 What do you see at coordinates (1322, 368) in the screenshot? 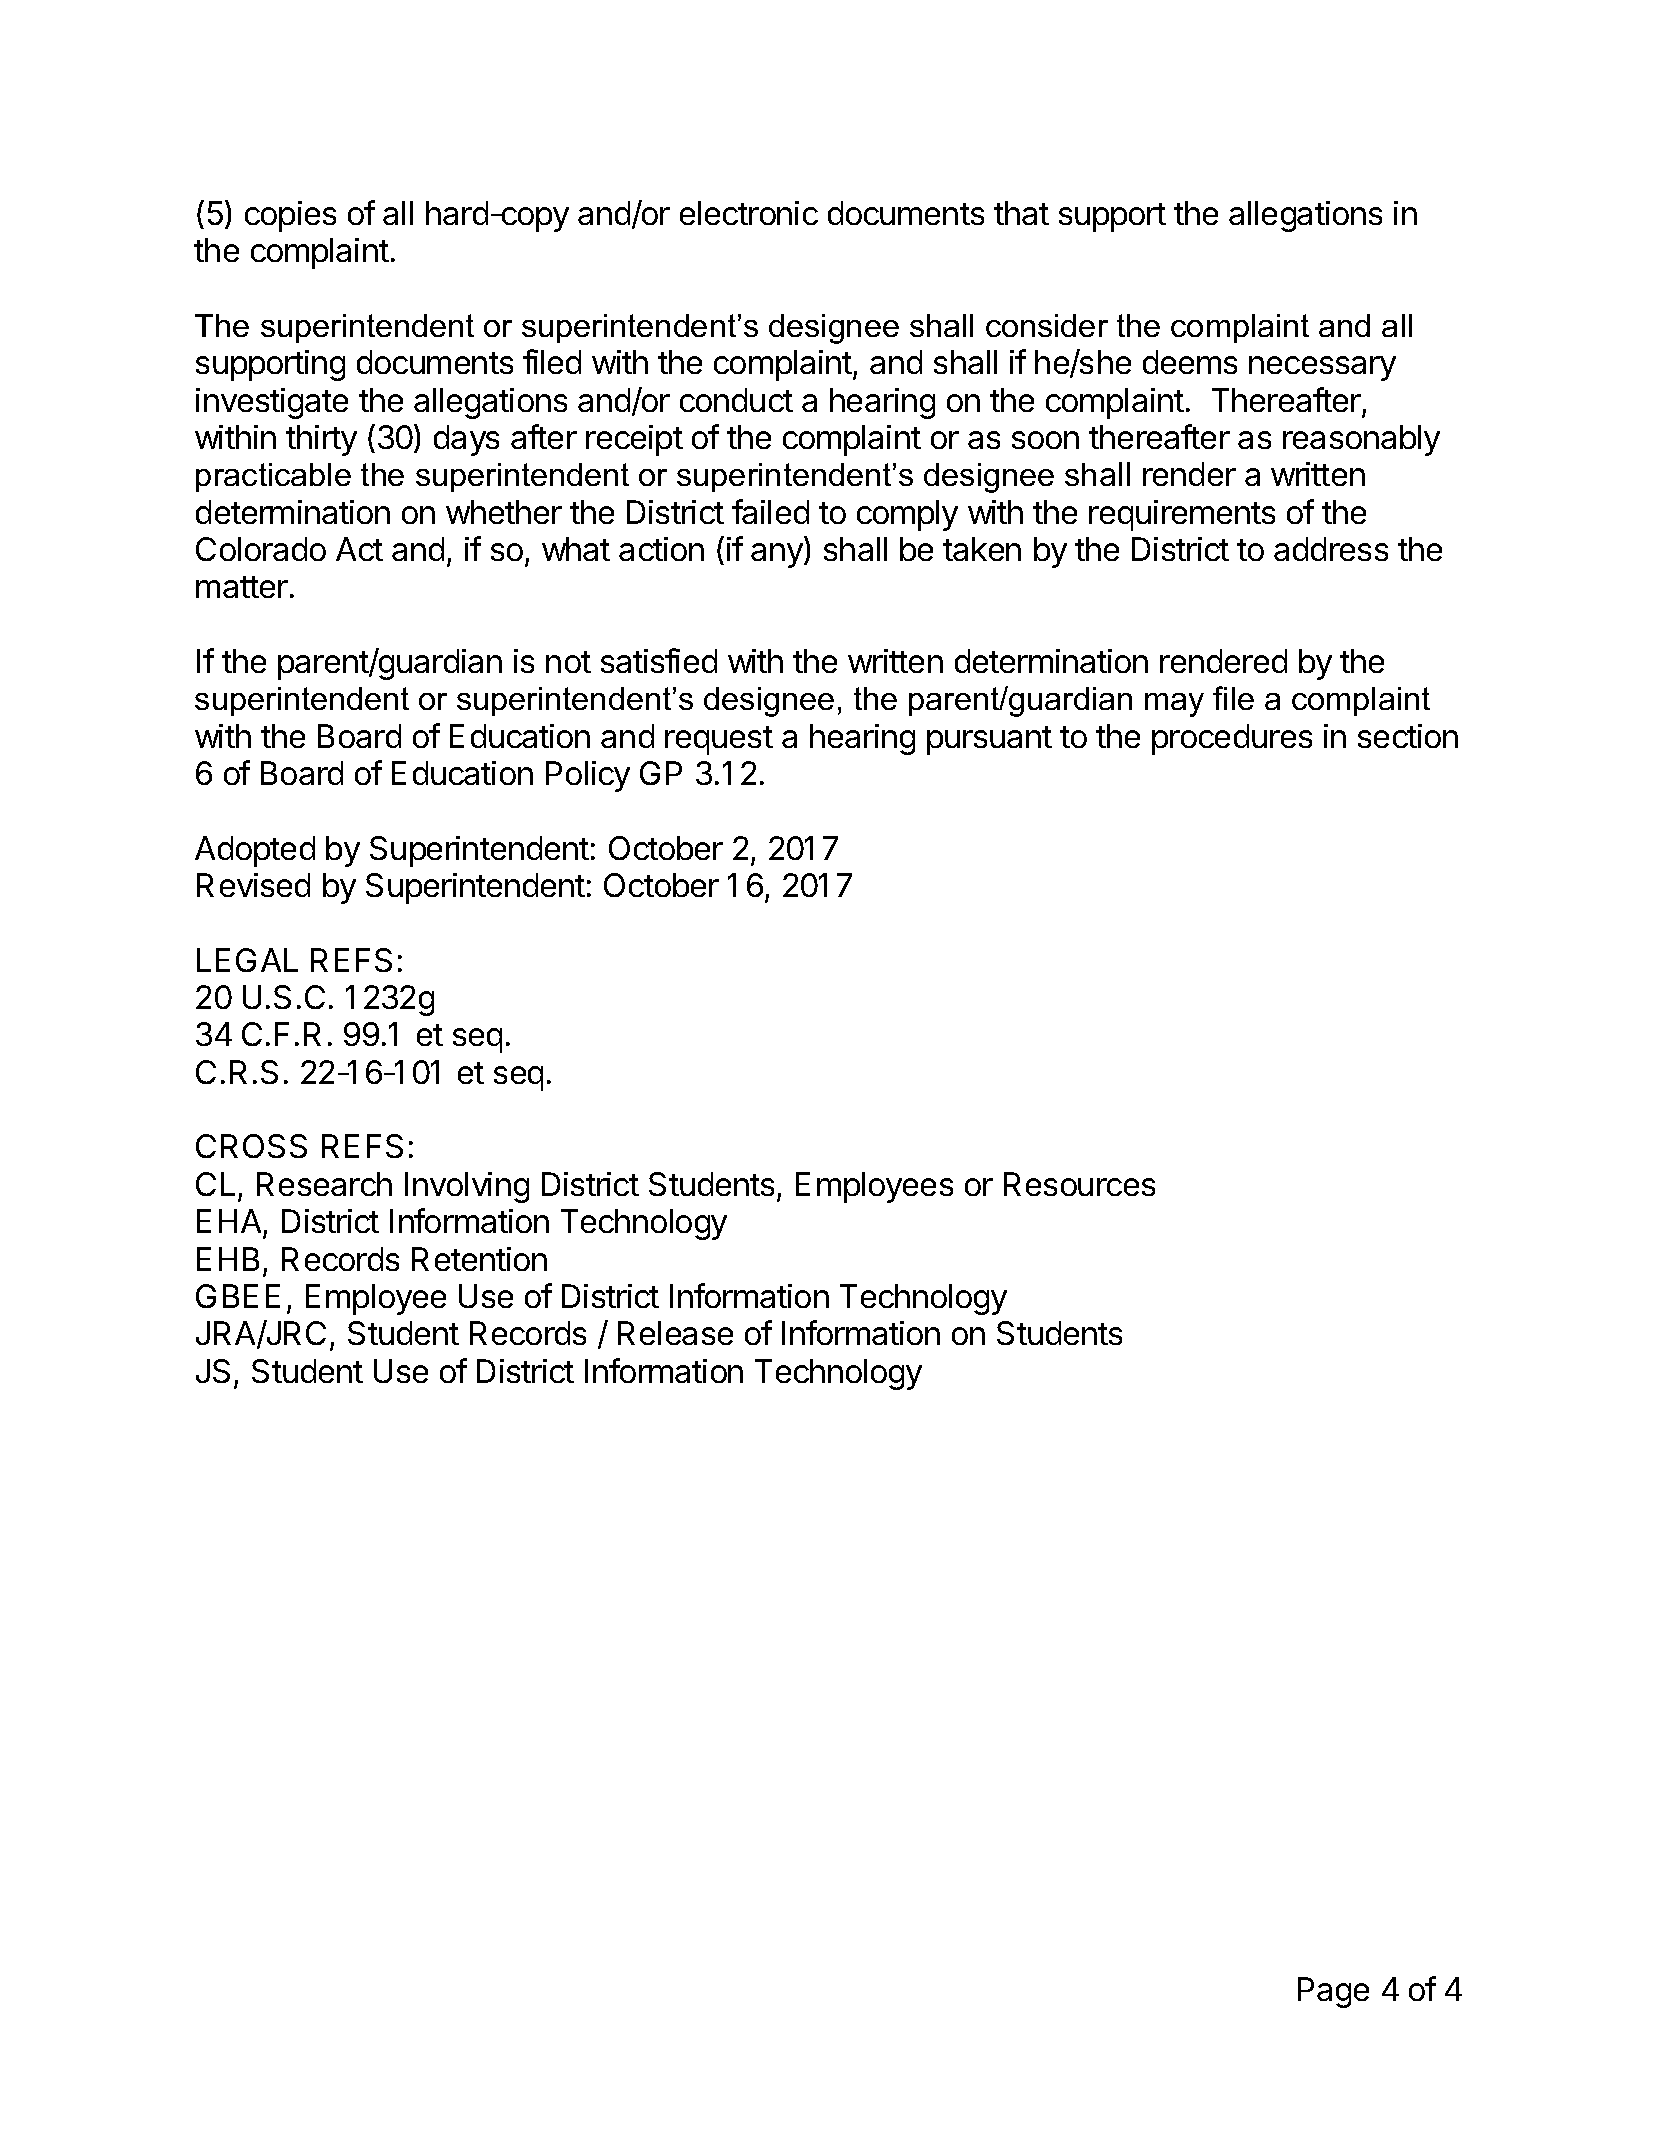
I see `necessary` at bounding box center [1322, 368].
